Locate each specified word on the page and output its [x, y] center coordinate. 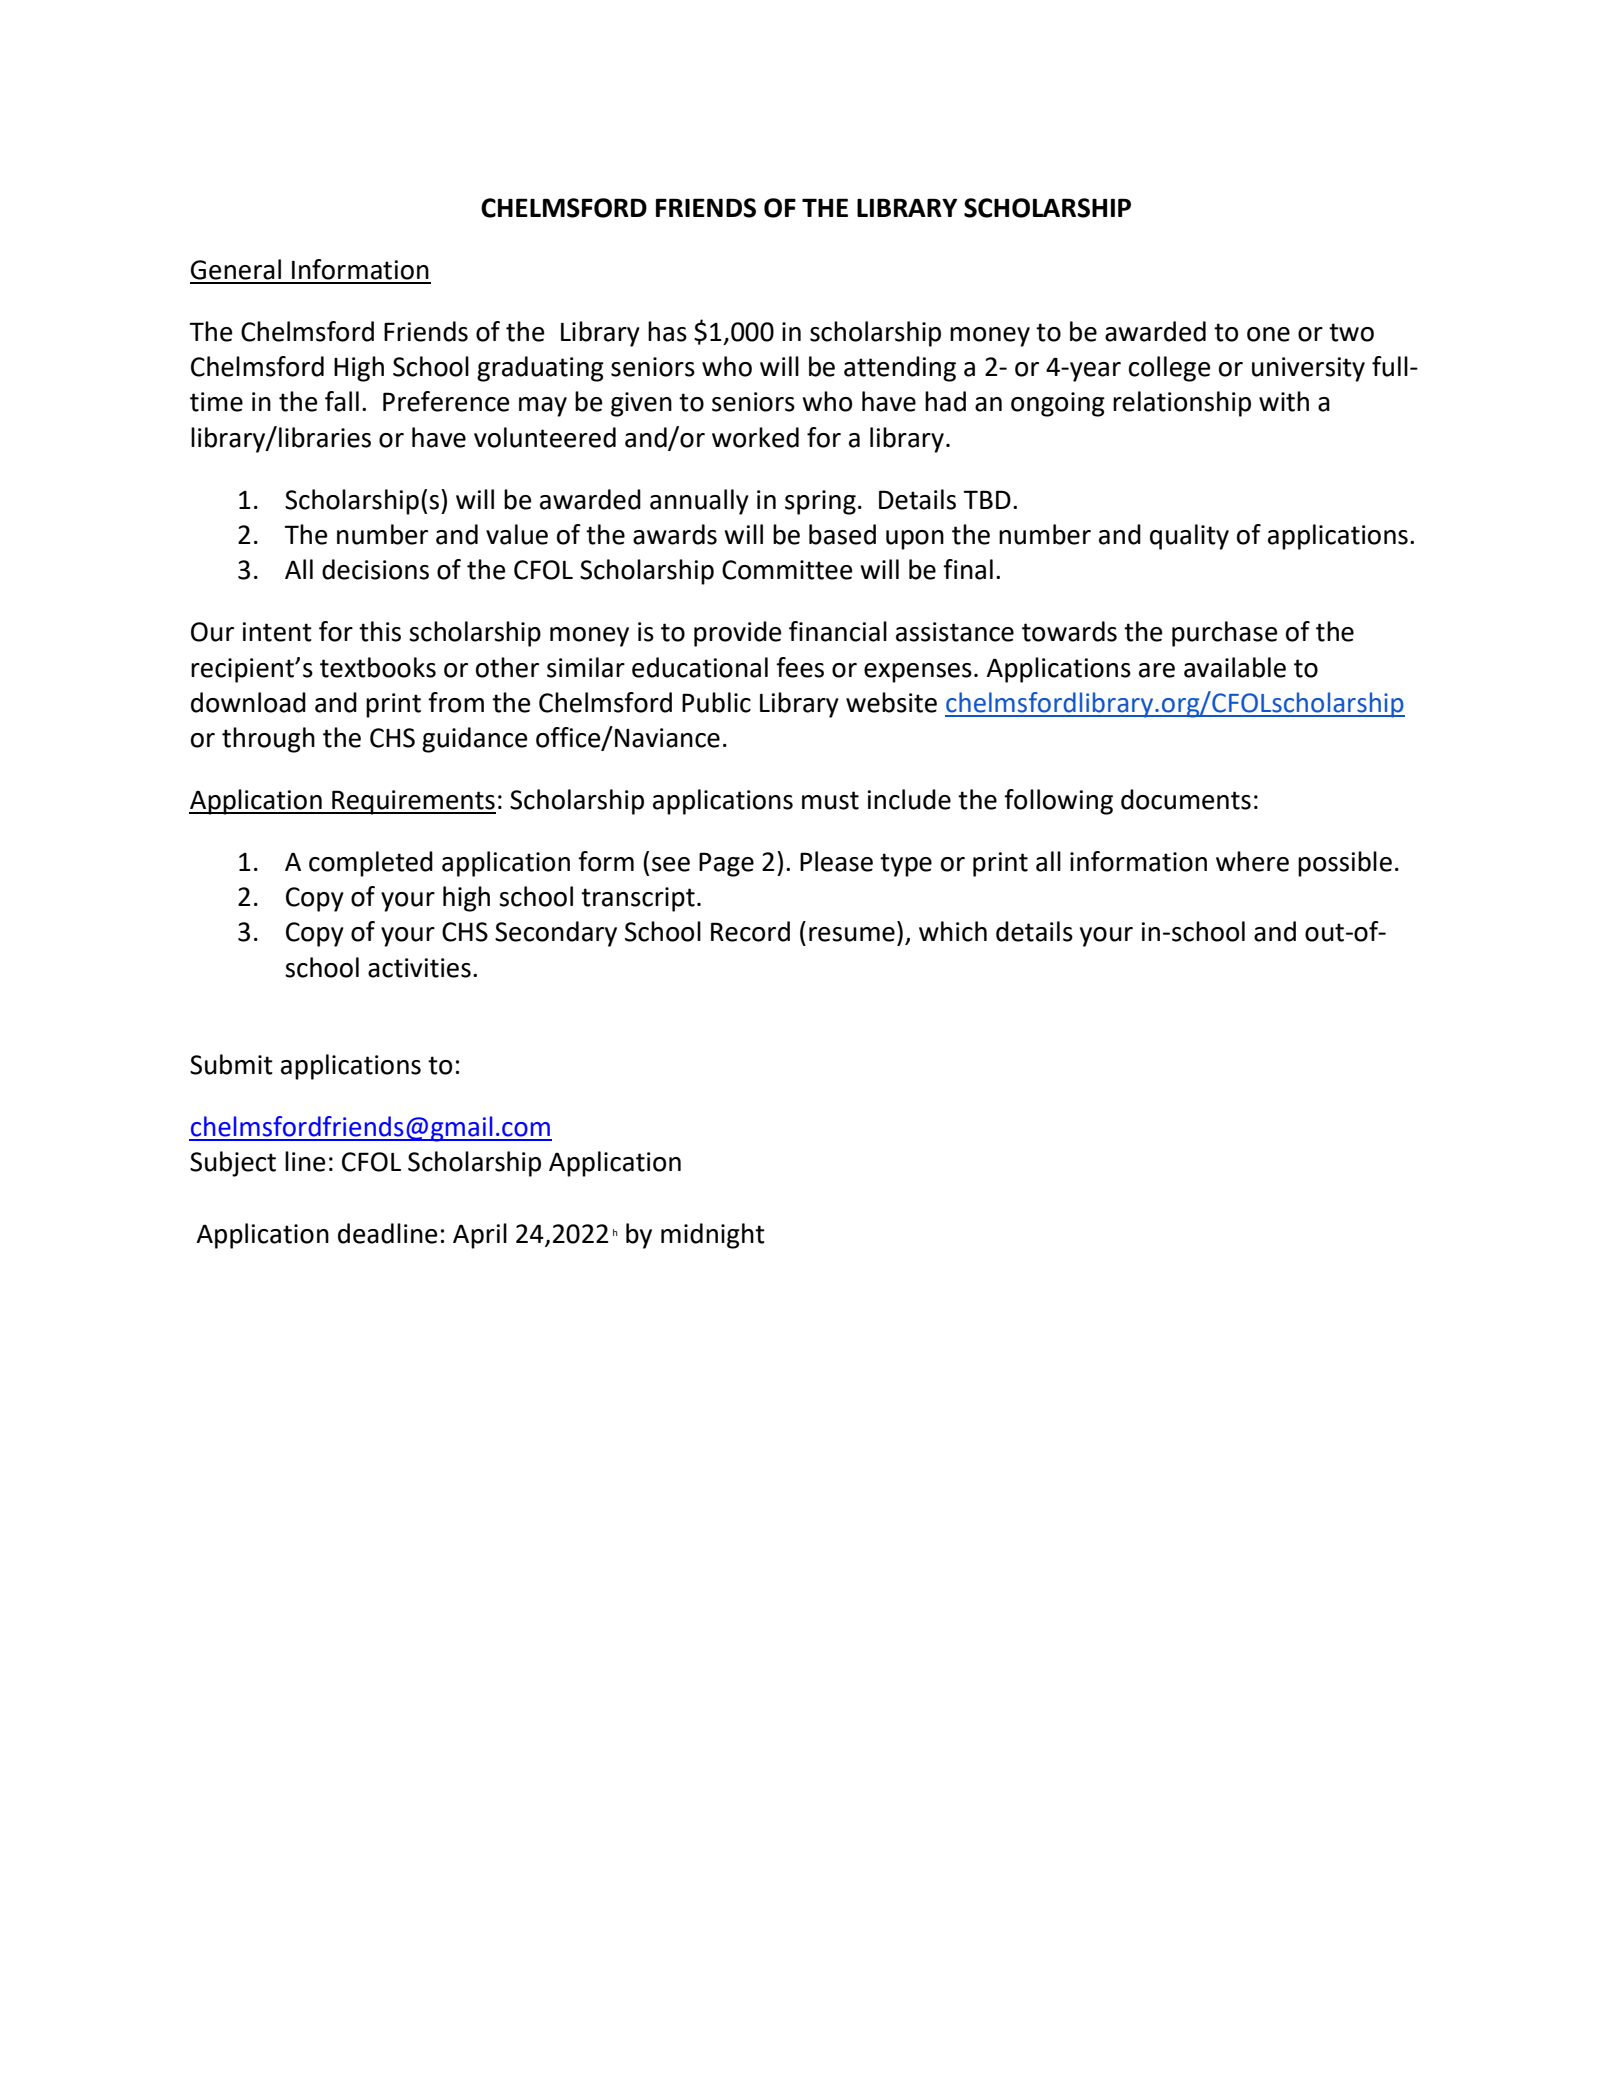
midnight [713, 1236]
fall [342, 401]
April [480, 1236]
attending [900, 369]
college [1169, 369]
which [953, 931]
